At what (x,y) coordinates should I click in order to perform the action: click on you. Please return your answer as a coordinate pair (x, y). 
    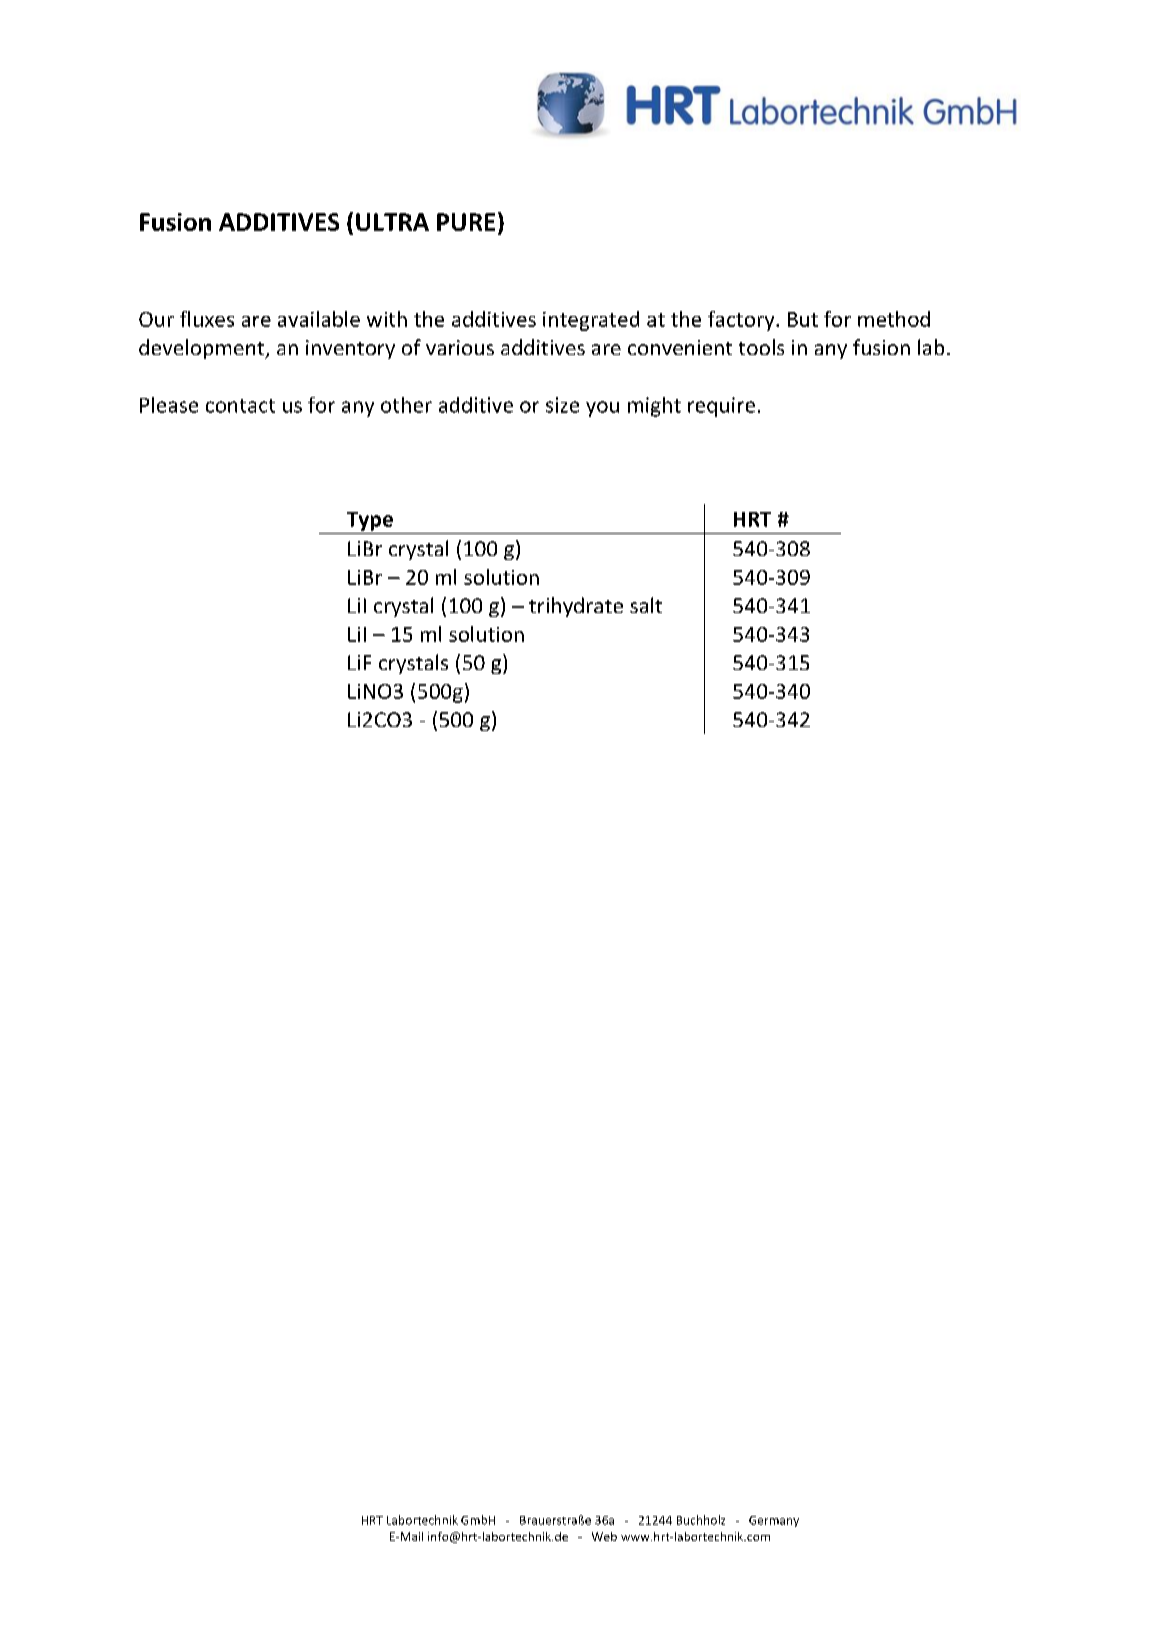
    Looking at the image, I should click on (602, 409).
